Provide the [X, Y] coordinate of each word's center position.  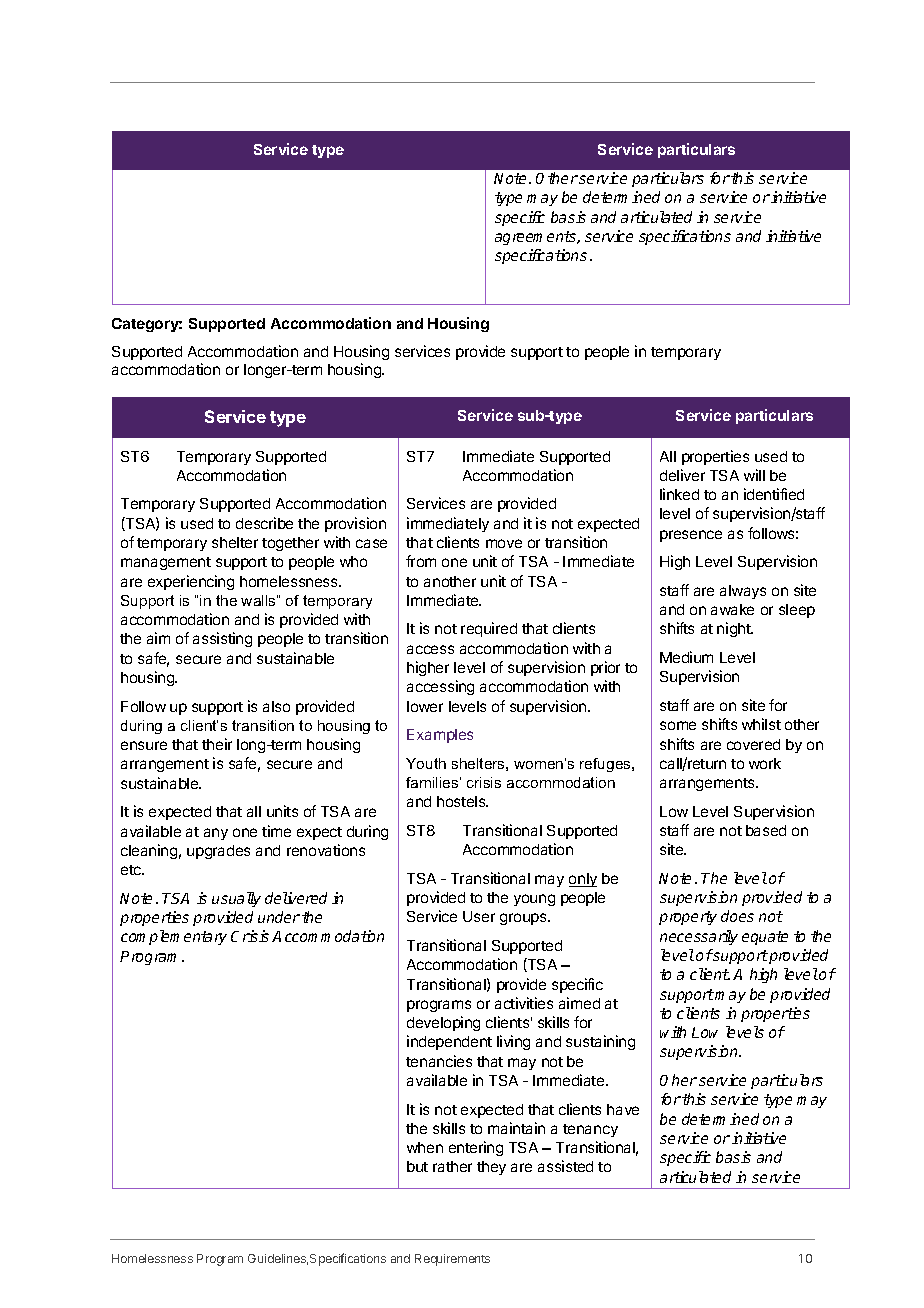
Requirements [452, 1260]
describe [264, 523]
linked [679, 494]
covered [753, 744]
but [417, 1166]
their [217, 744]
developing [443, 1023]
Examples [440, 736]
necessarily [699, 937]
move [504, 543]
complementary [174, 937]
